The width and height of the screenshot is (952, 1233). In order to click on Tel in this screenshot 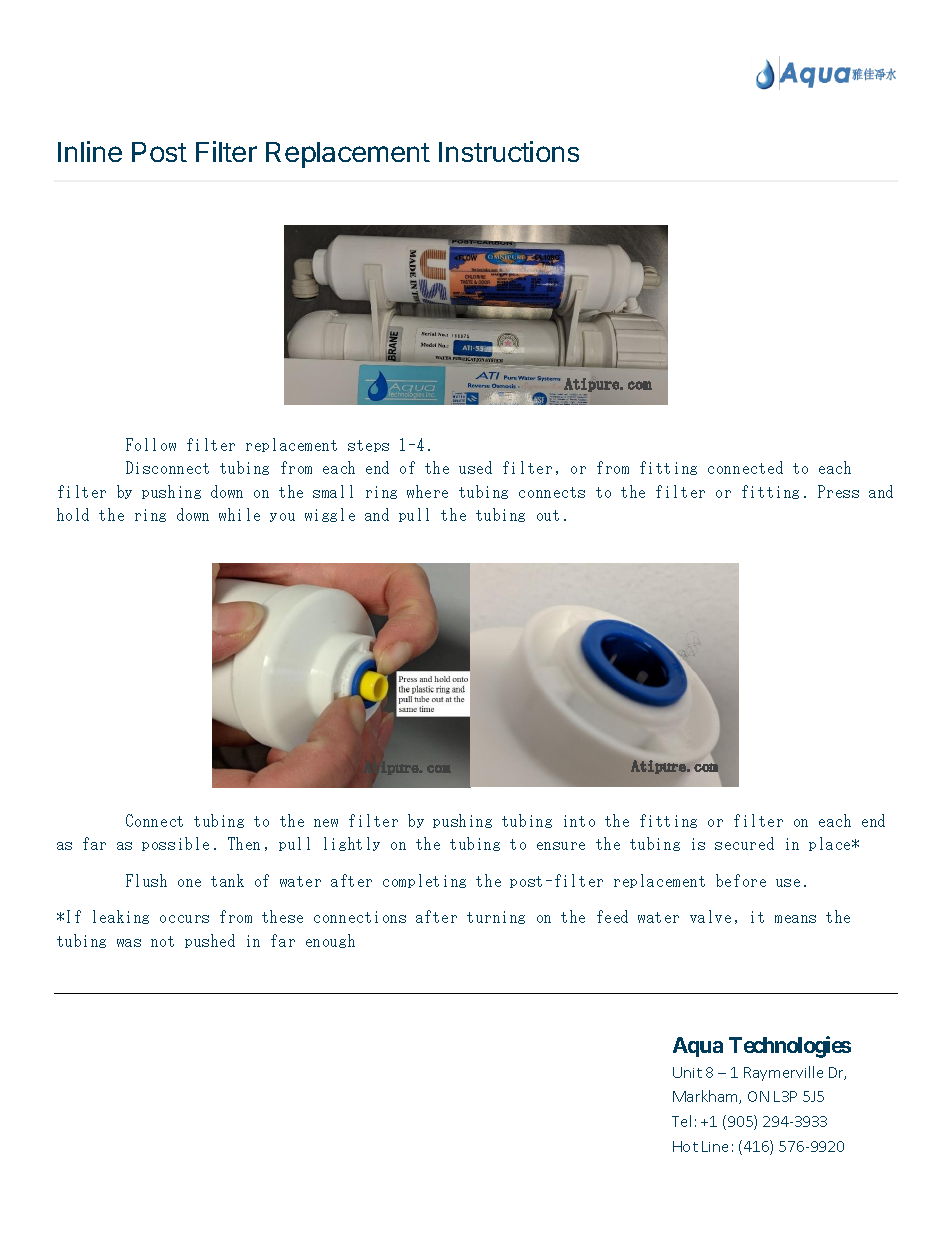, I will do `click(681, 1121)`.
